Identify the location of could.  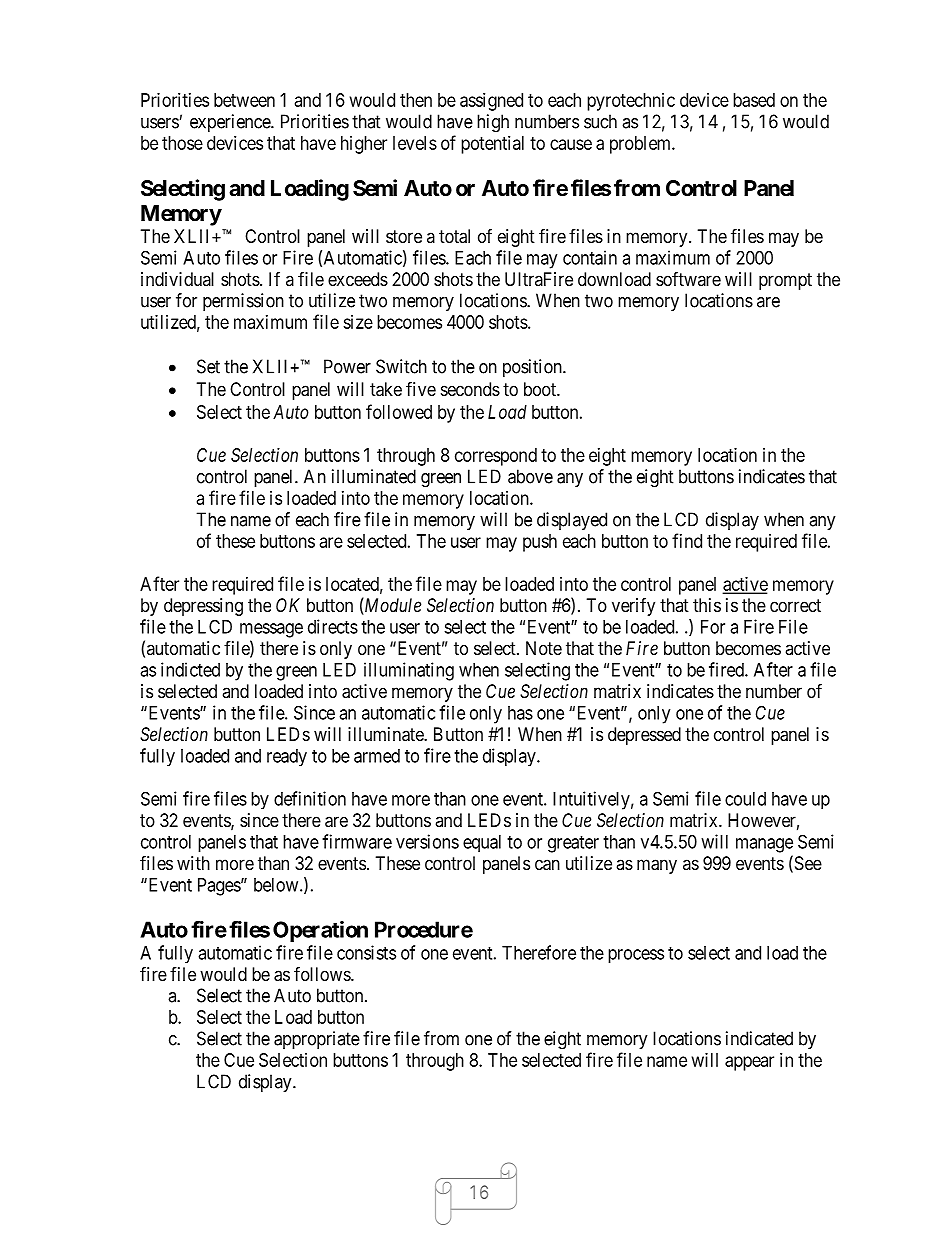
(745, 799).
